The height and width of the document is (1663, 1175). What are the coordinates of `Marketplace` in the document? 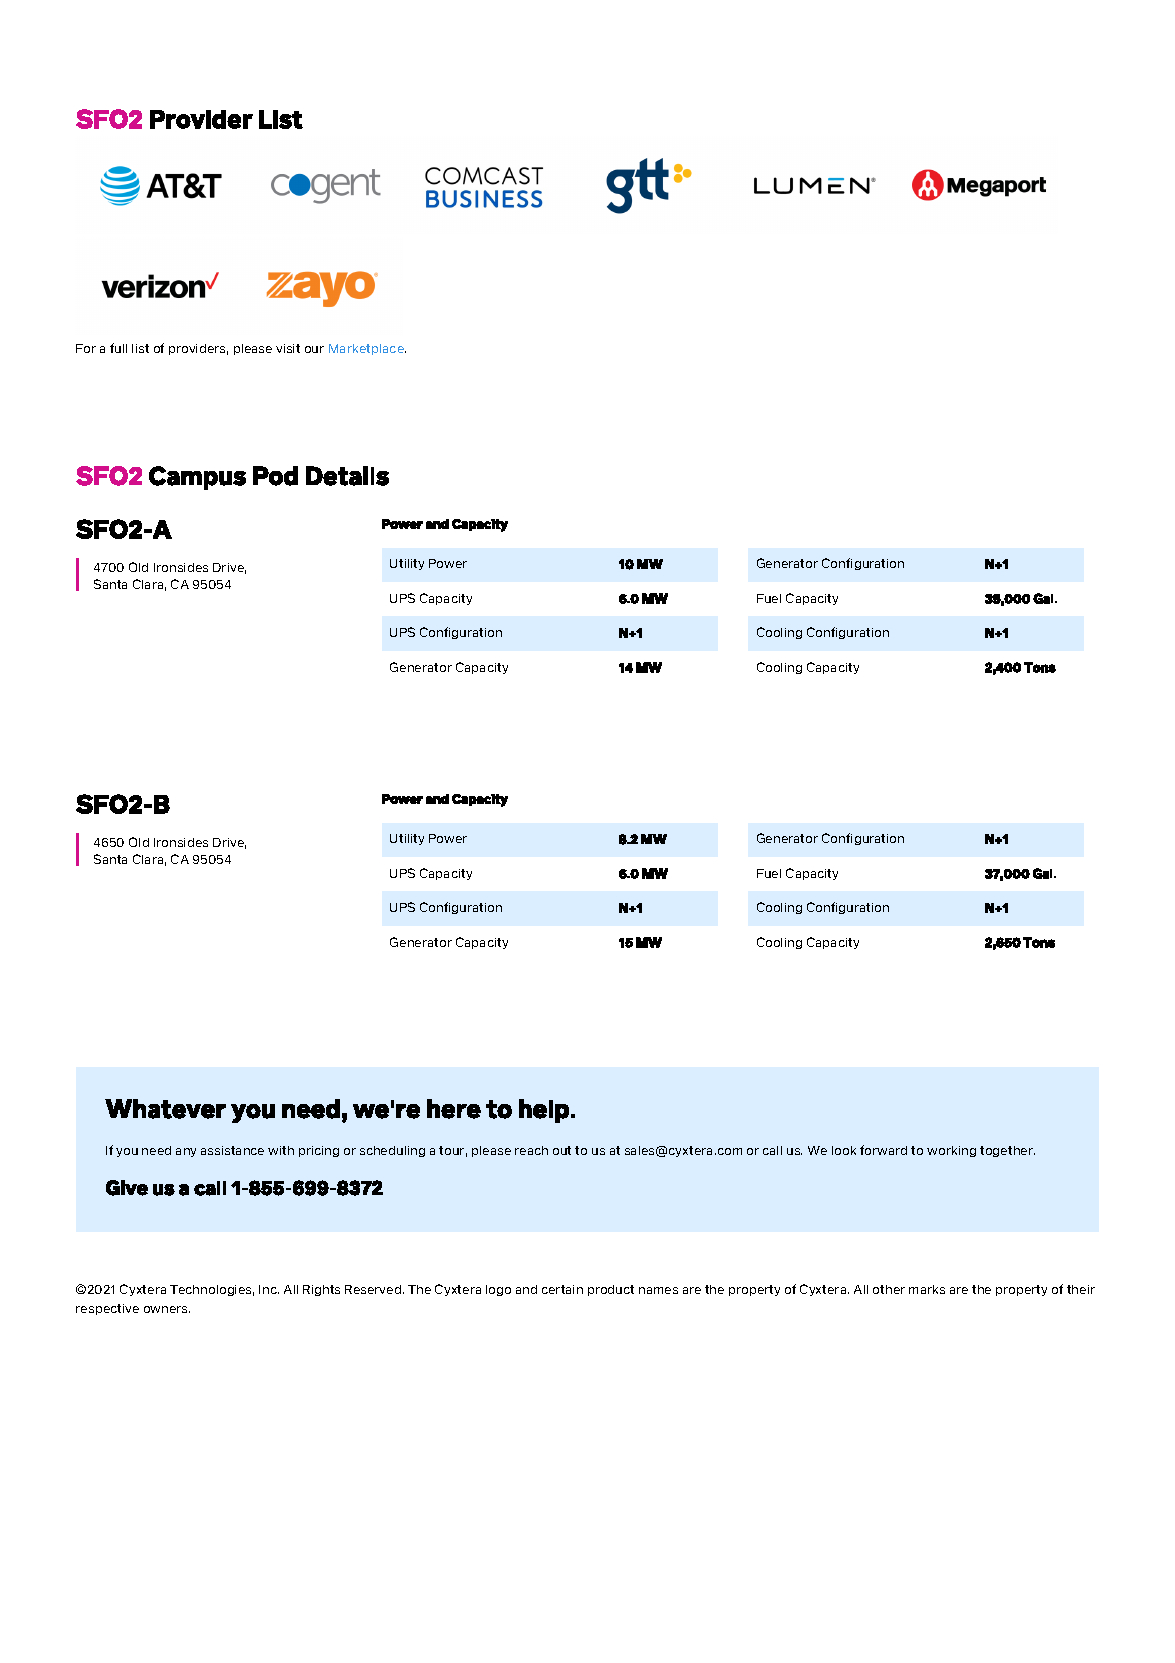 It's located at (367, 349).
